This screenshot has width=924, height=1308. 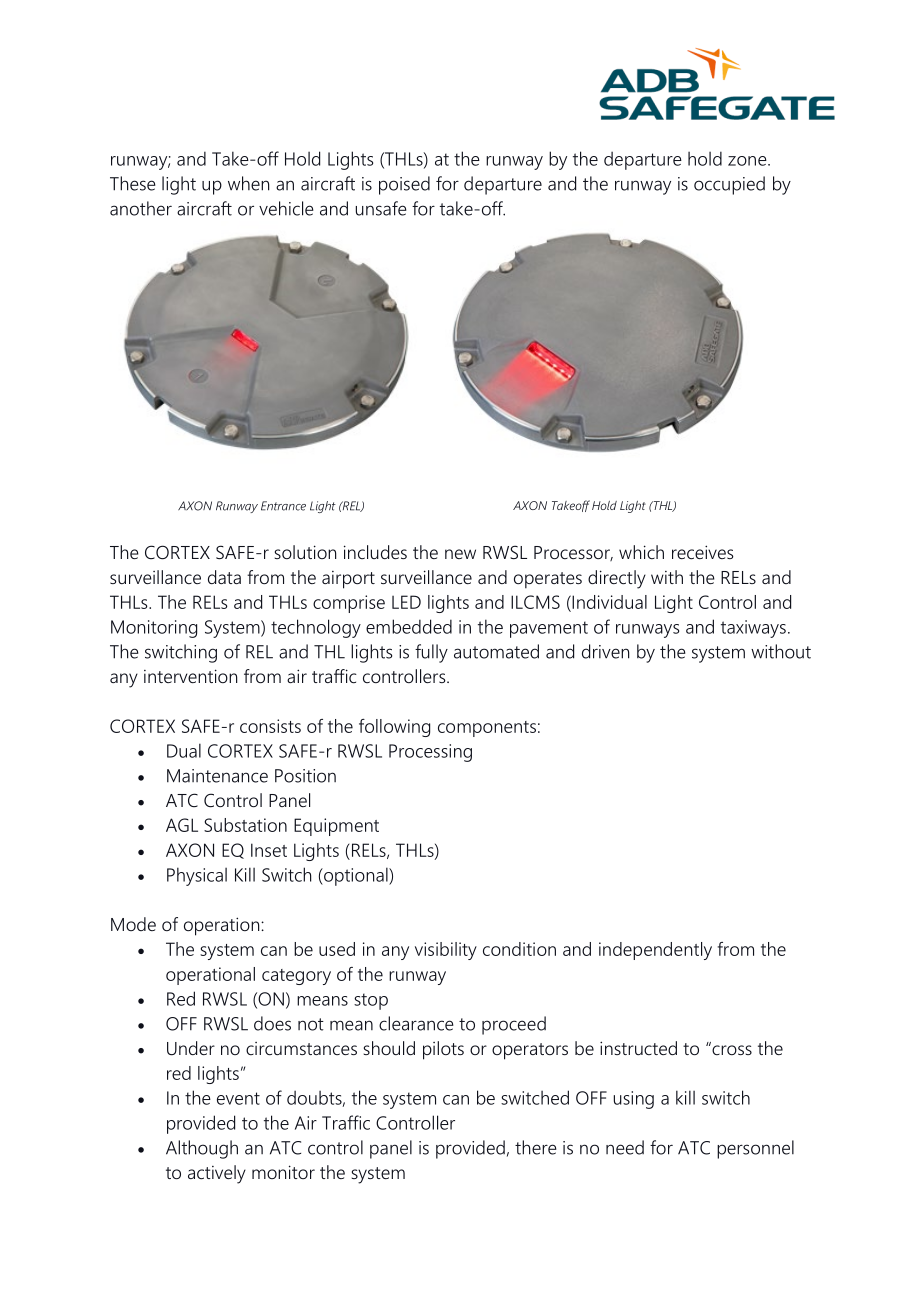 What do you see at coordinates (606, 651) in the screenshot?
I see `driven` at bounding box center [606, 651].
